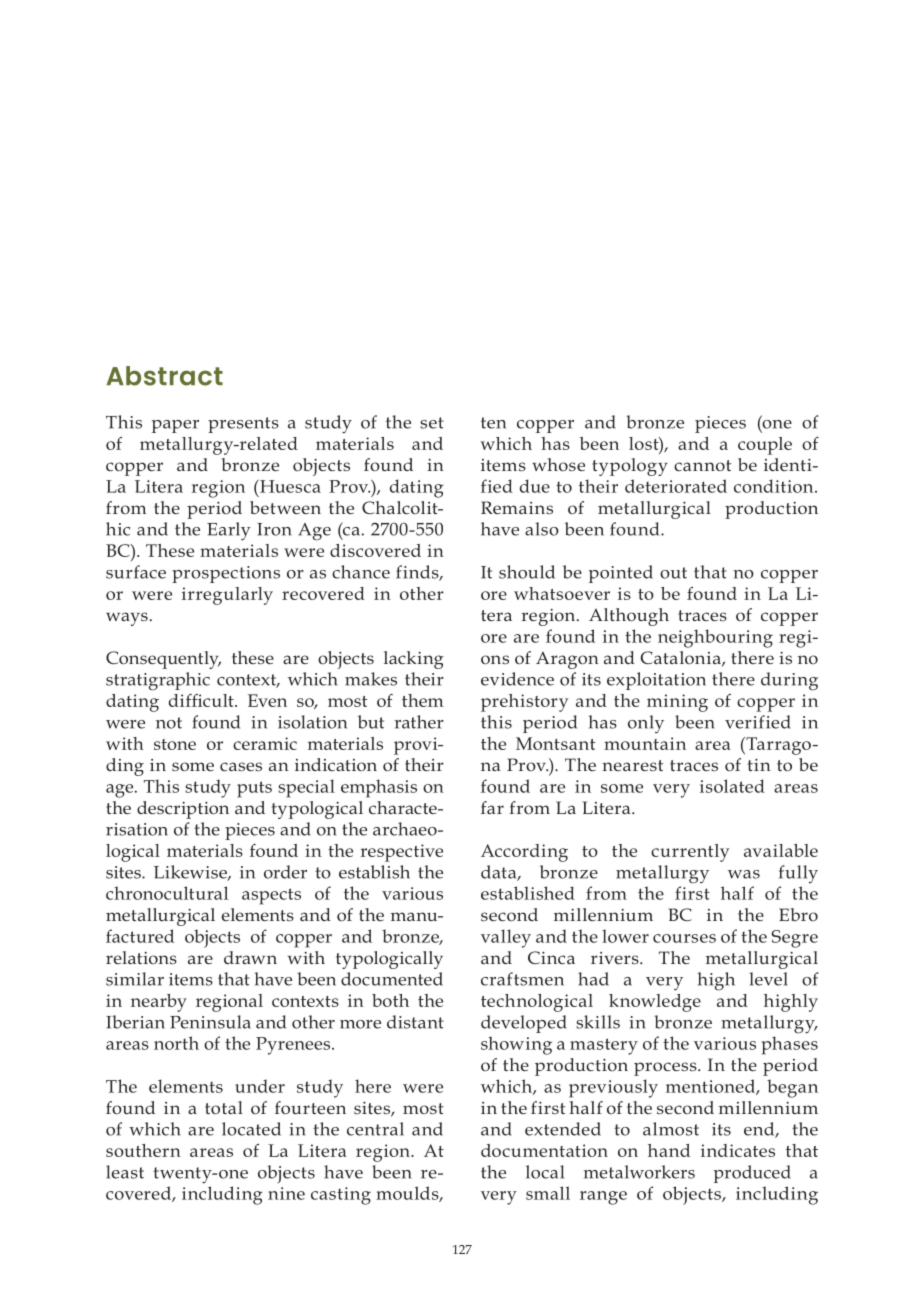 The height and width of the screenshot is (1316, 901). What do you see at coordinates (492, 807) in the screenshot?
I see `far` at bounding box center [492, 807].
